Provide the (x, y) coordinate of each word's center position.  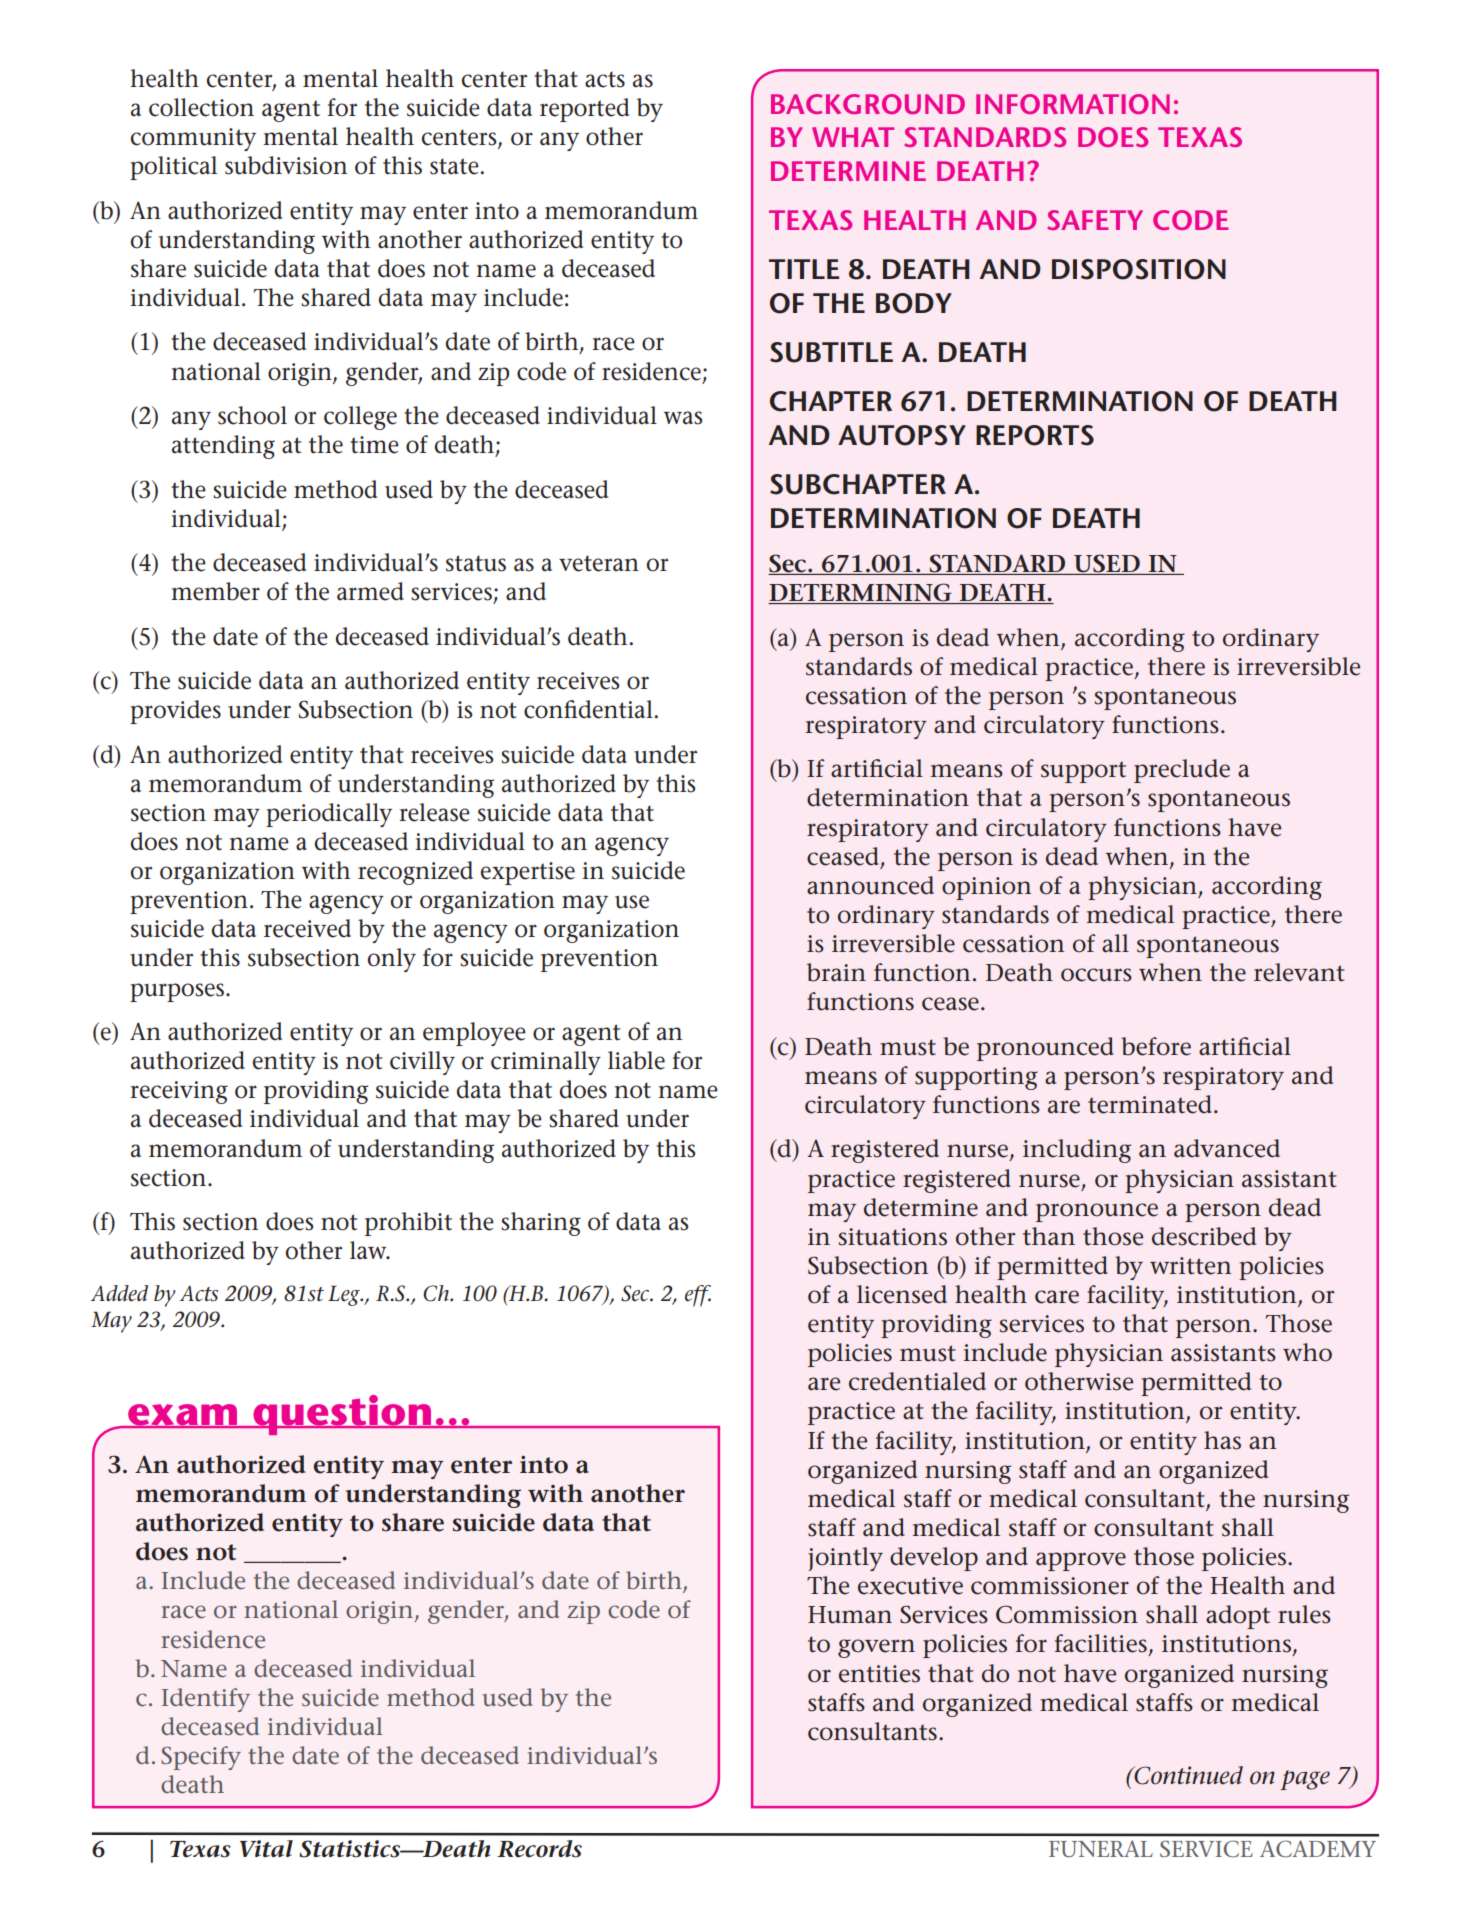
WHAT (853, 137)
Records (539, 1849)
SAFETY (1095, 220)
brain (836, 972)
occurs (1096, 975)
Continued (1187, 1775)
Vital (266, 1849)
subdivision (286, 165)
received (307, 928)
